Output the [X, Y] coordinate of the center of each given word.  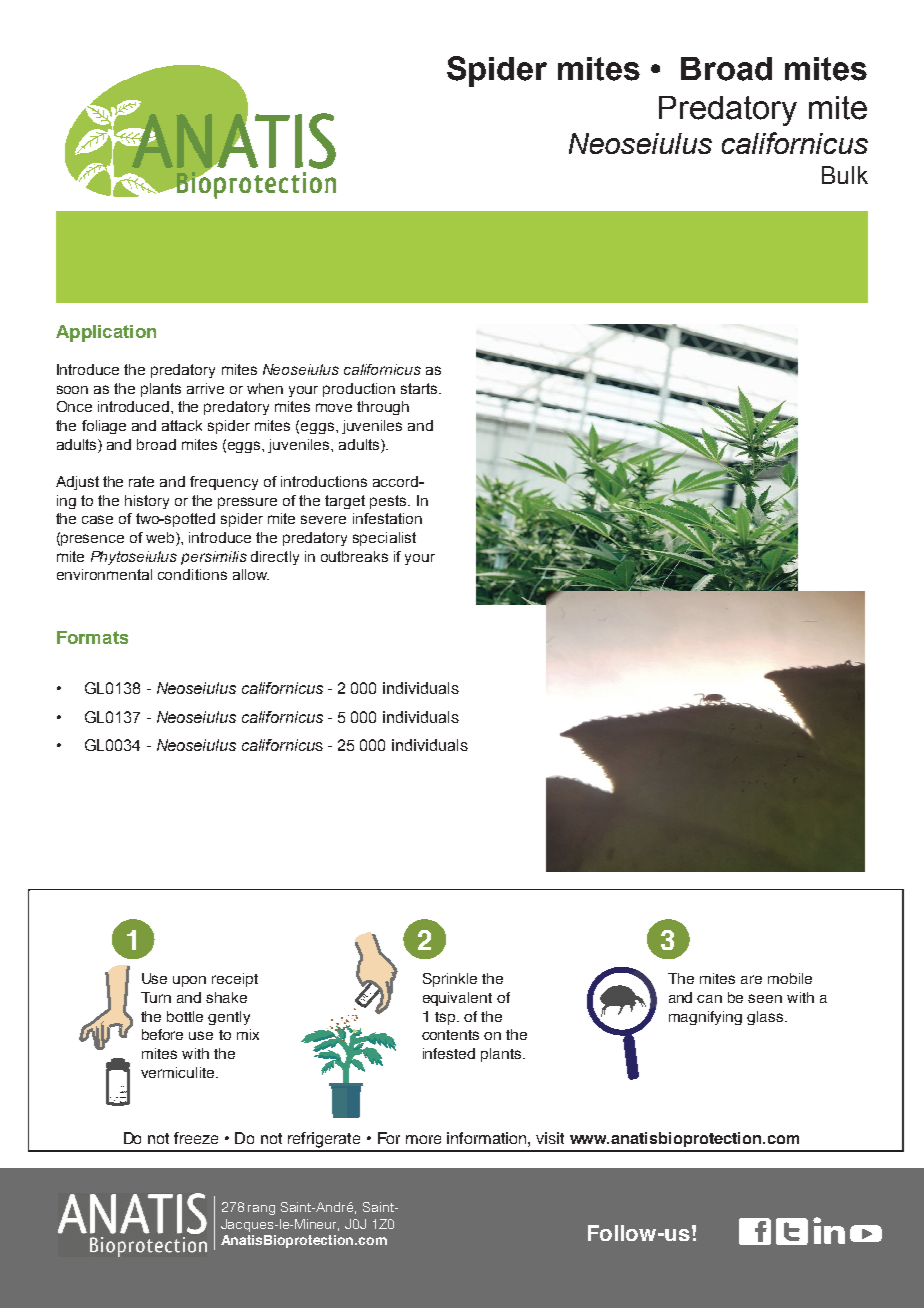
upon [189, 981]
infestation [387, 518]
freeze [196, 1138]
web [161, 539]
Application [106, 333]
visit [550, 1138]
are [751, 979]
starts [420, 388]
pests [389, 502]
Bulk [845, 175]
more [423, 1139]
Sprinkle [450, 980]
